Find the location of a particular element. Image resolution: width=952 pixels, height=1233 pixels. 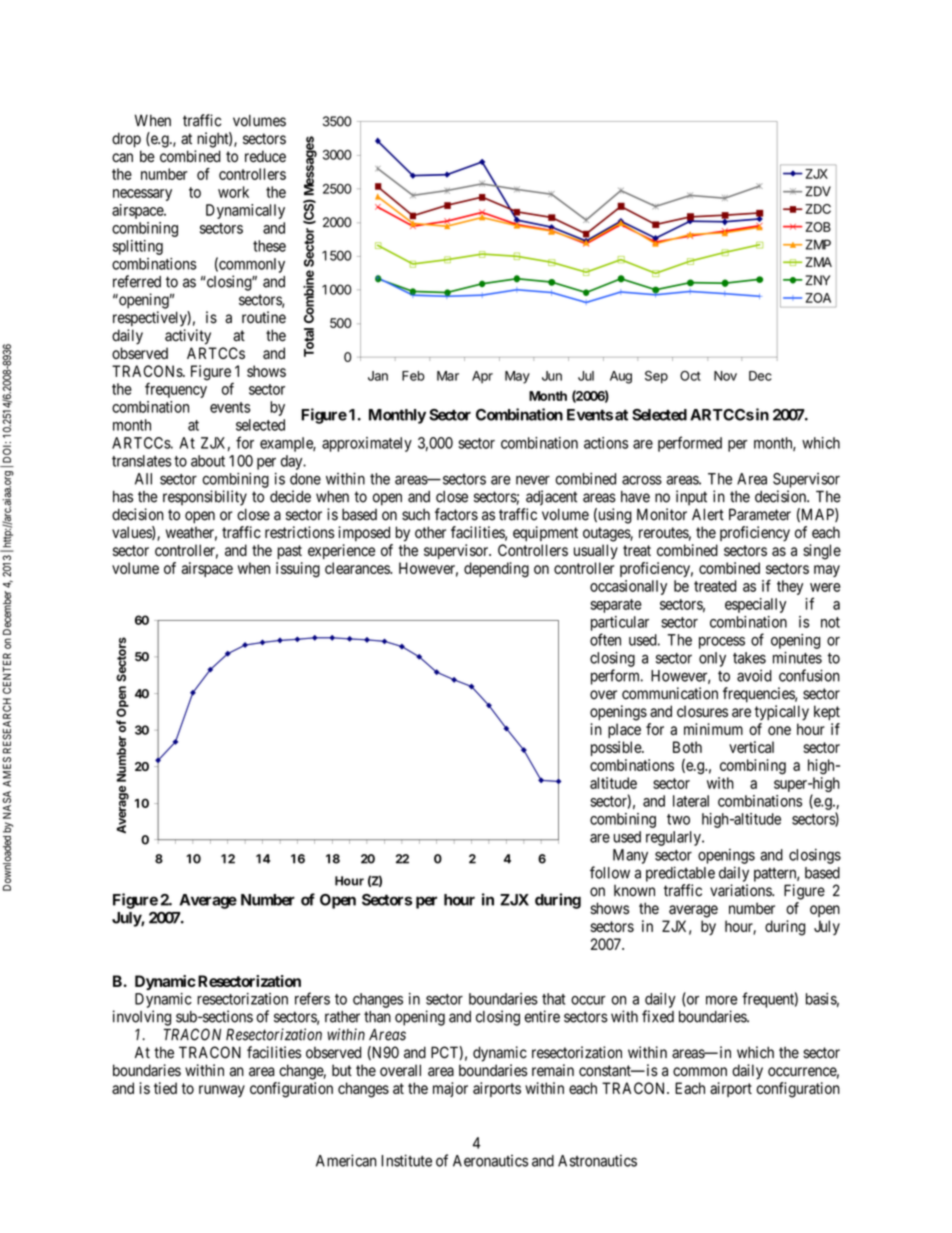

refers is located at coordinates (312, 998).
